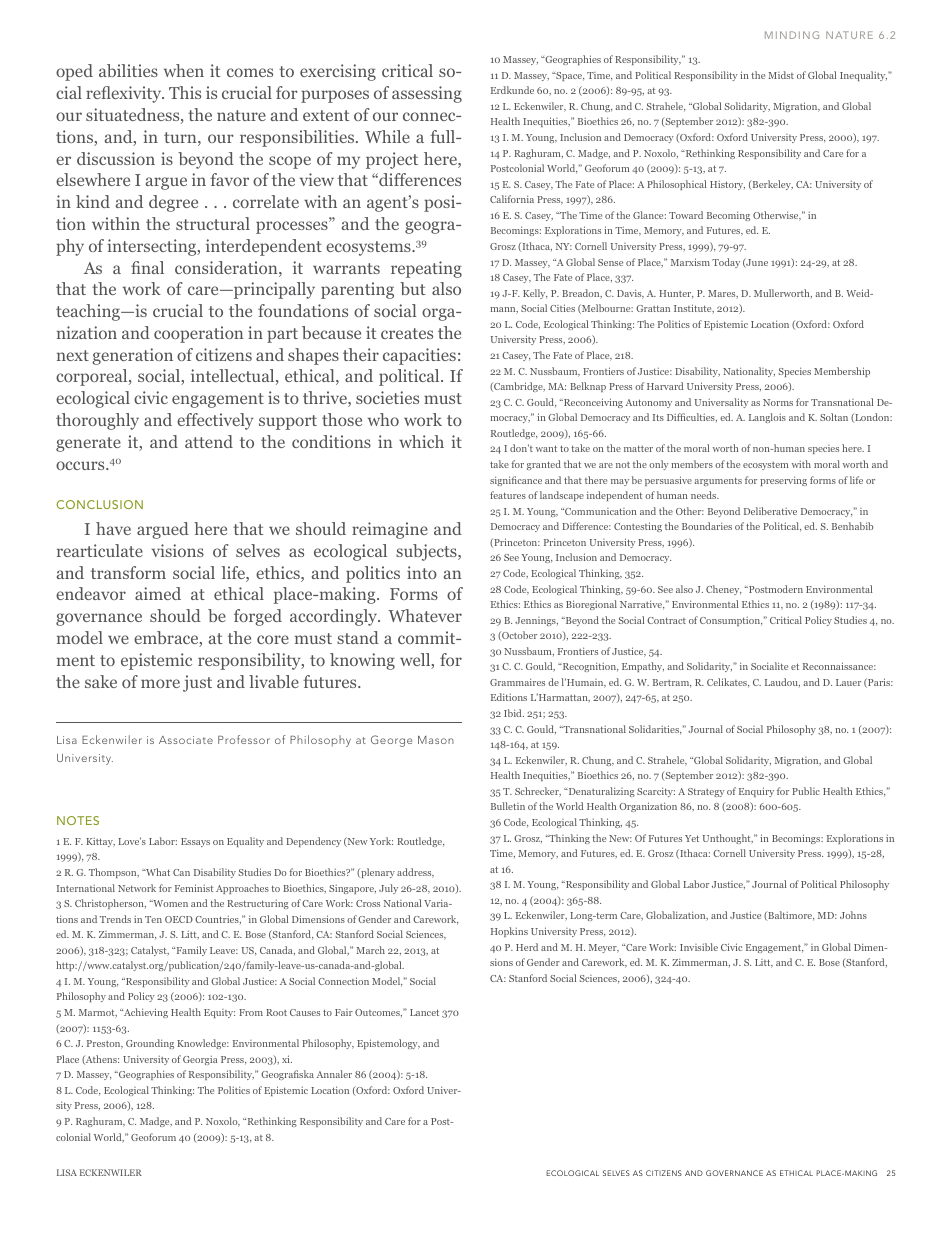 The width and height of the screenshot is (952, 1233). Describe the element at coordinates (781, 75) in the screenshot. I see `Midst` at that location.
